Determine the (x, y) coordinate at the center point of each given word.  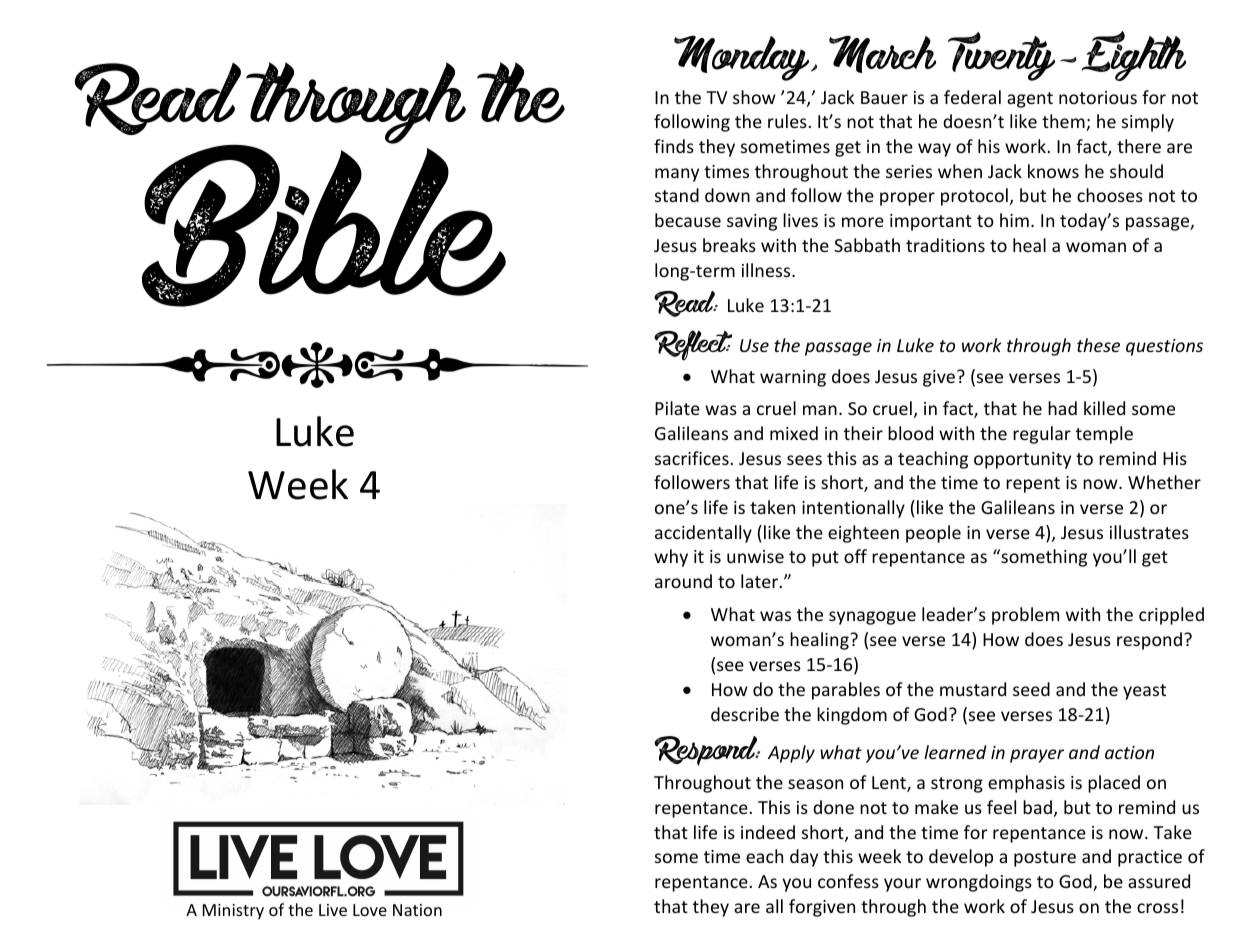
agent (1030, 100)
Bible (324, 224)
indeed (768, 832)
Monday (743, 58)
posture (1045, 859)
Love (370, 910)
